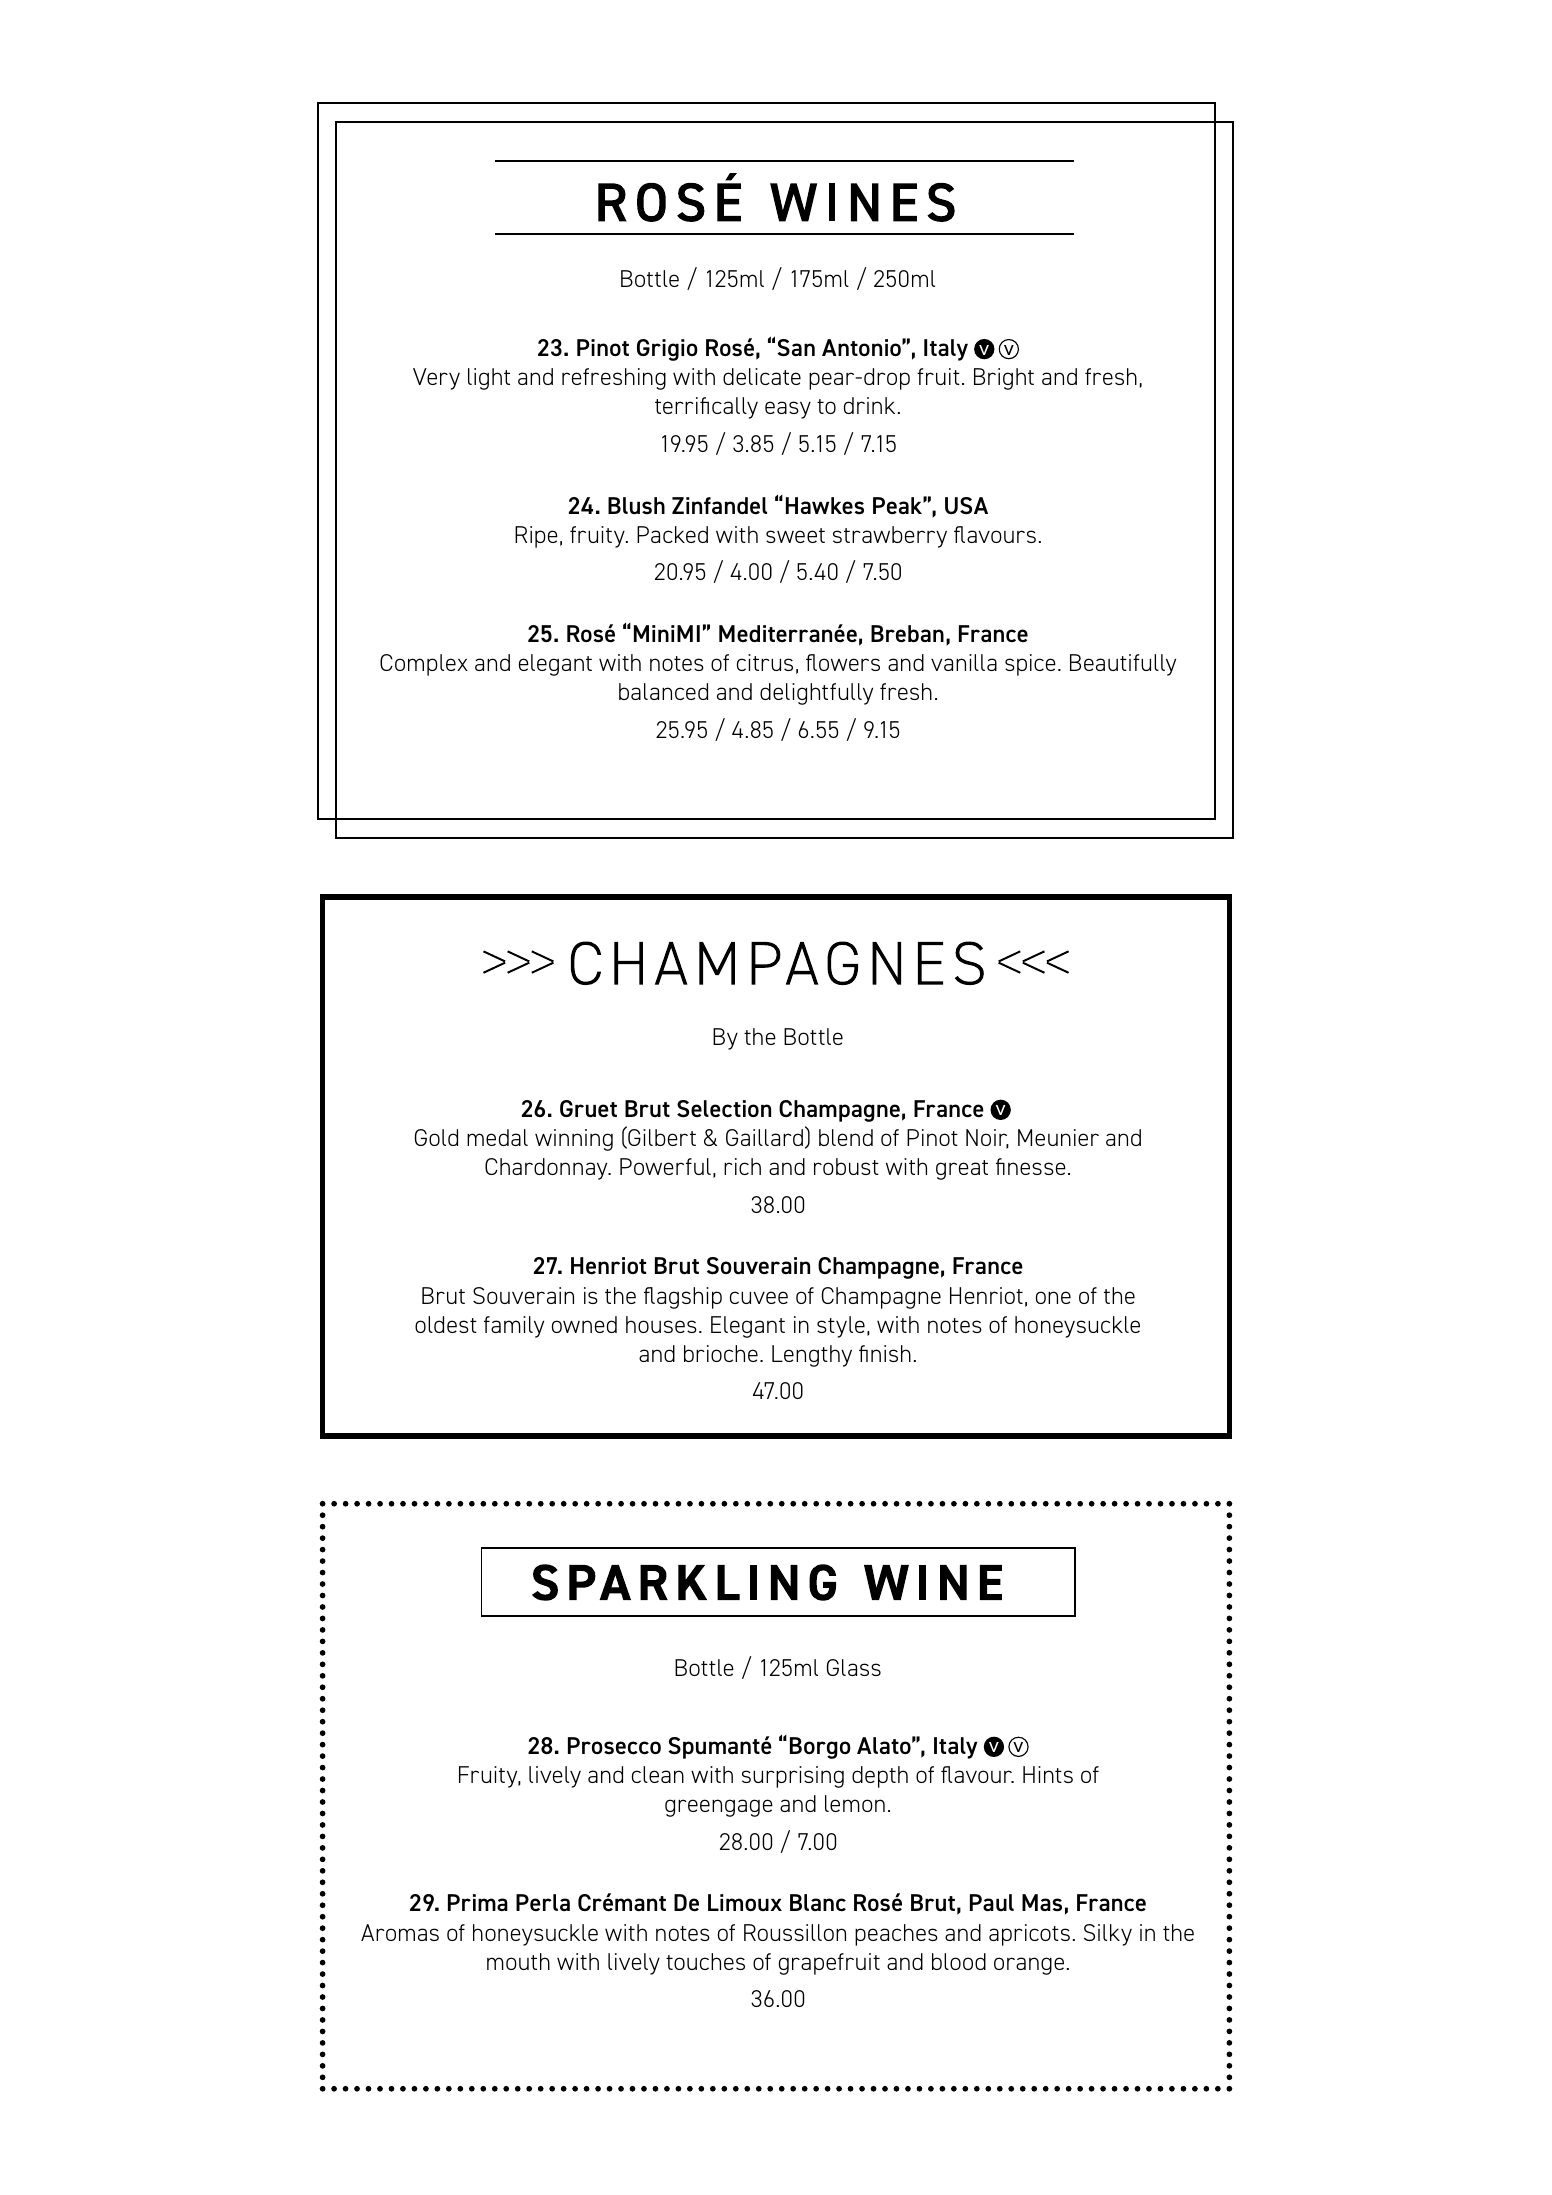 This document has height=2195, width=1552. What do you see at coordinates (514, 1327) in the document?
I see `family` at bounding box center [514, 1327].
